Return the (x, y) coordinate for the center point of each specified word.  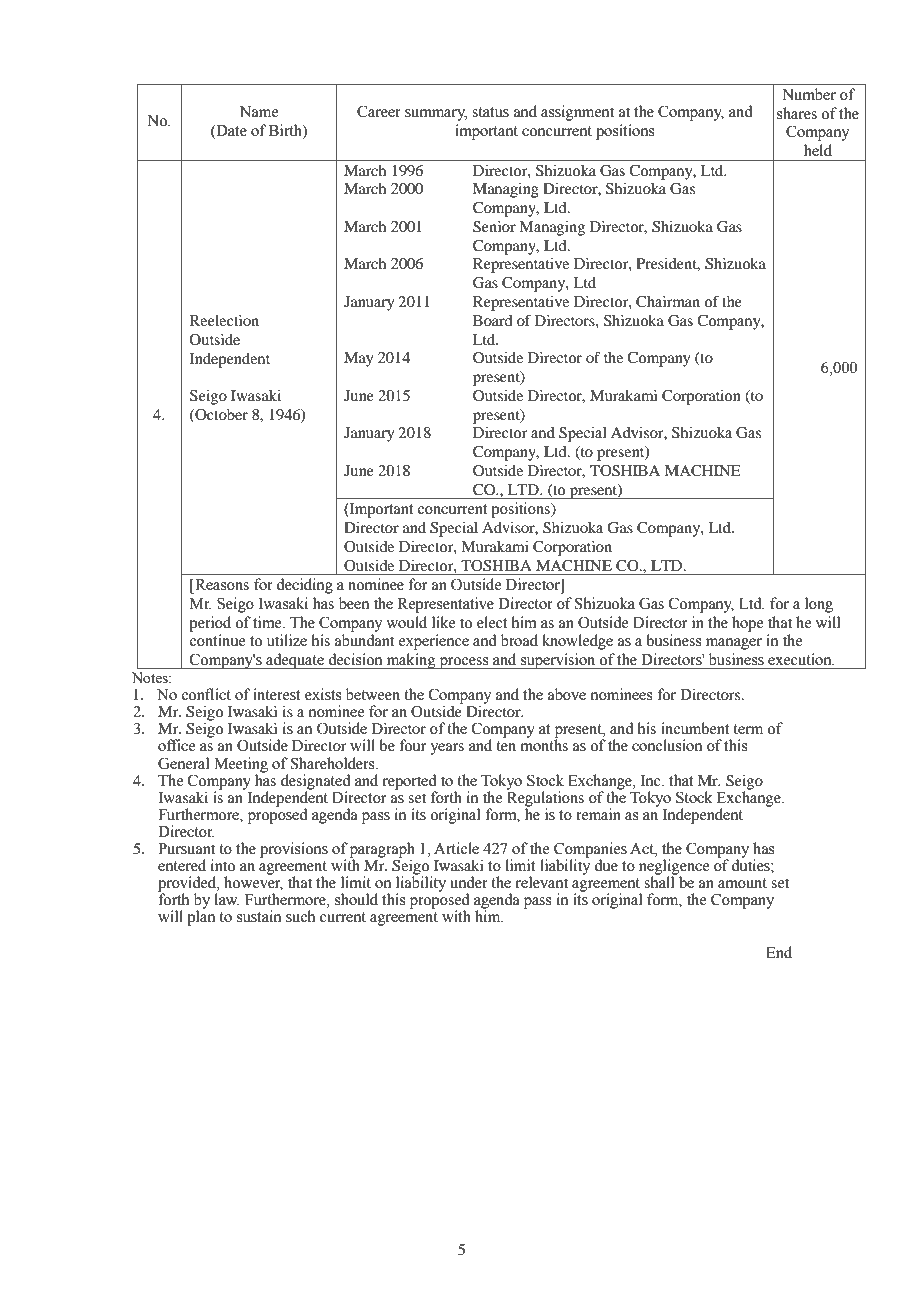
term (748, 729)
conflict (206, 694)
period (210, 624)
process (464, 663)
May (358, 359)
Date (230, 131)
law (227, 899)
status (490, 112)
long (819, 605)
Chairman (668, 302)
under (469, 882)
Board (492, 320)
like (443, 622)
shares (797, 113)
